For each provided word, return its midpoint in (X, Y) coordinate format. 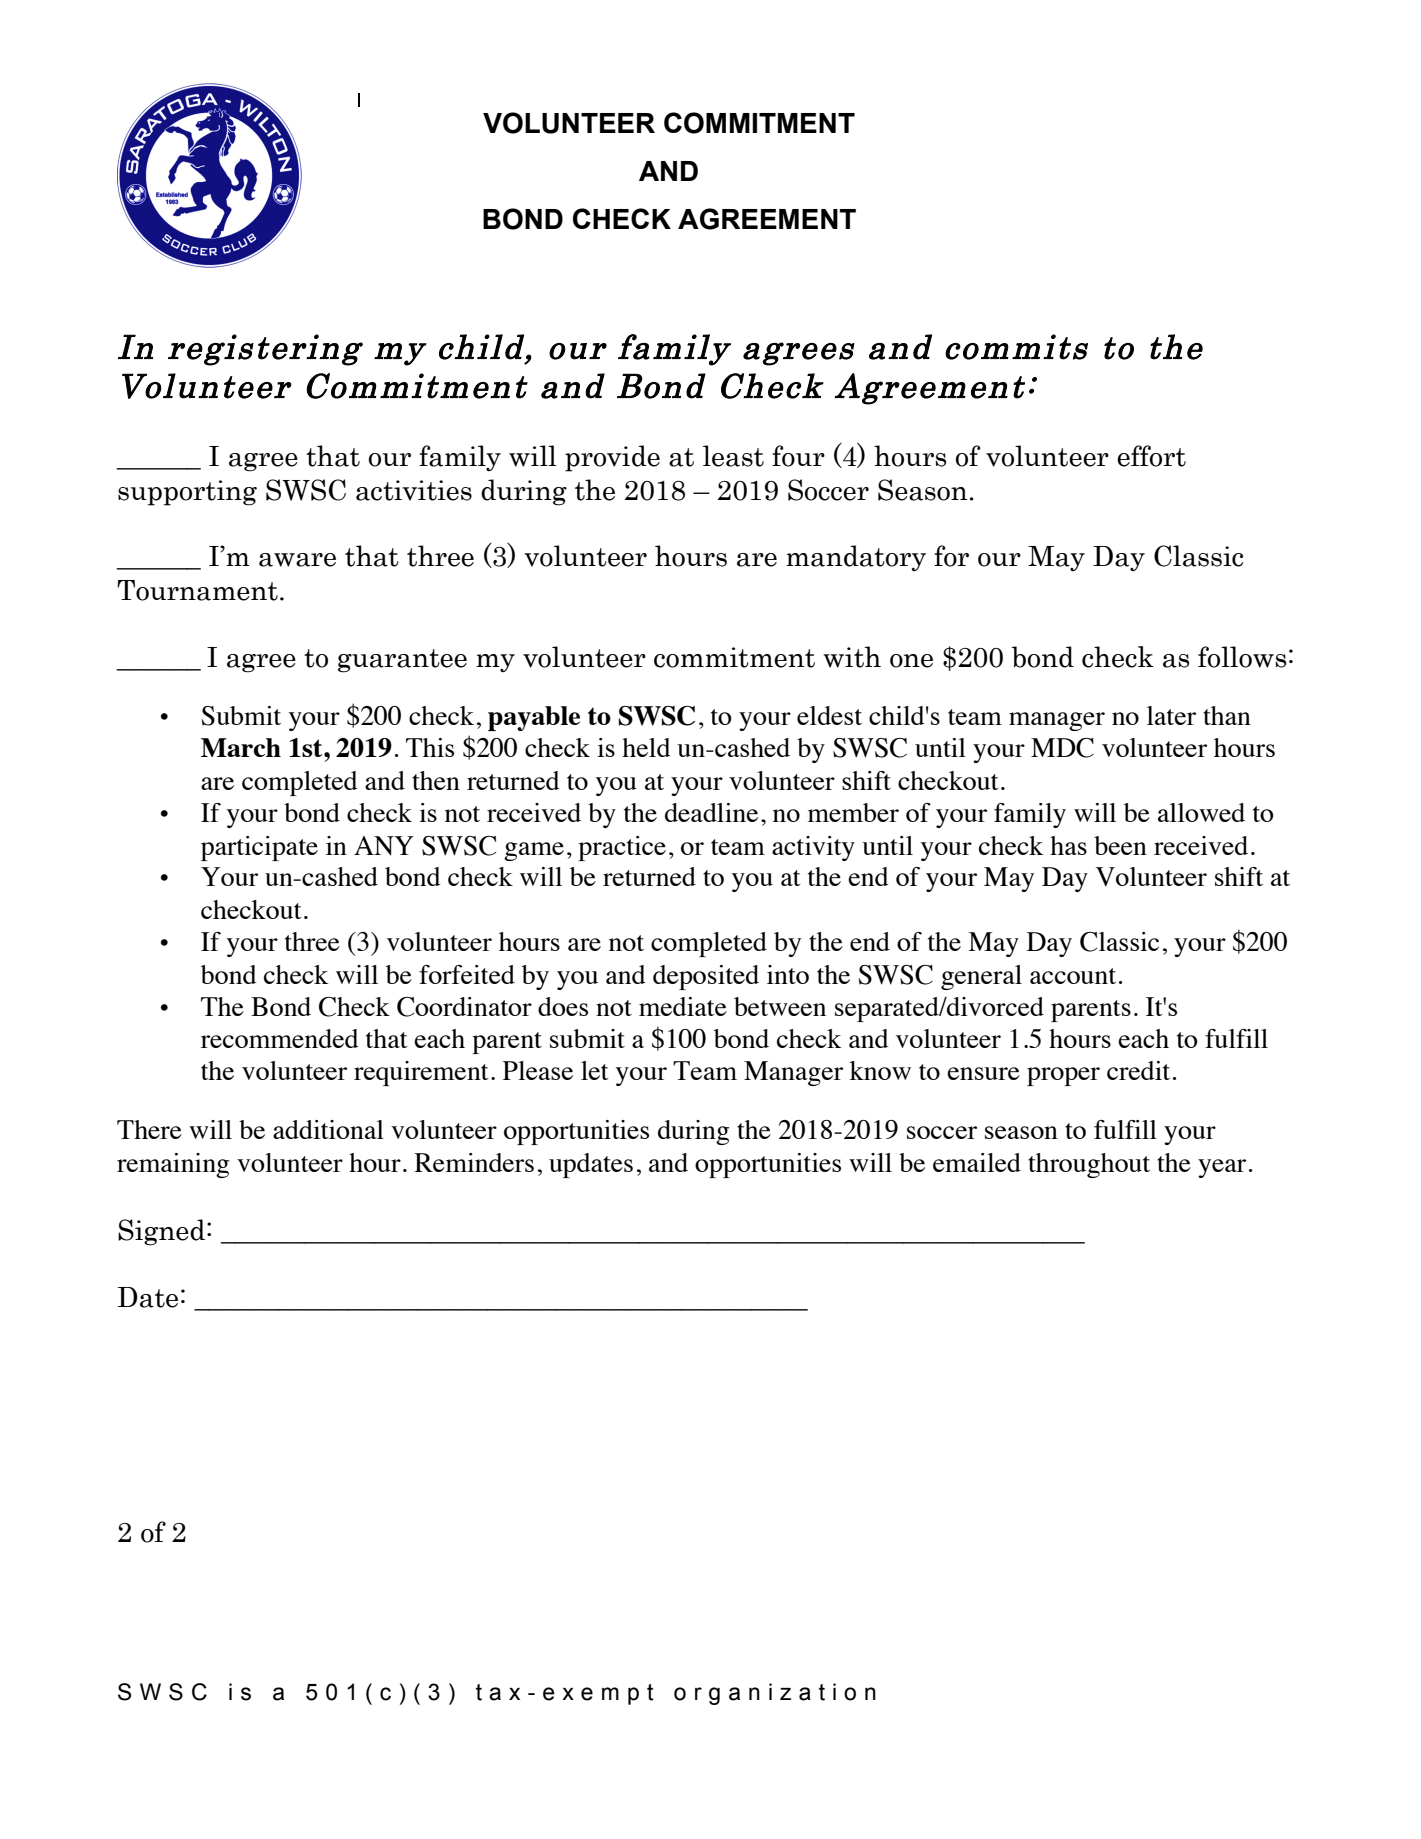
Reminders (474, 1162)
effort (1151, 456)
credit (1138, 1070)
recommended (280, 1038)
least (733, 456)
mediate (683, 1006)
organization (775, 1694)
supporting (187, 493)
